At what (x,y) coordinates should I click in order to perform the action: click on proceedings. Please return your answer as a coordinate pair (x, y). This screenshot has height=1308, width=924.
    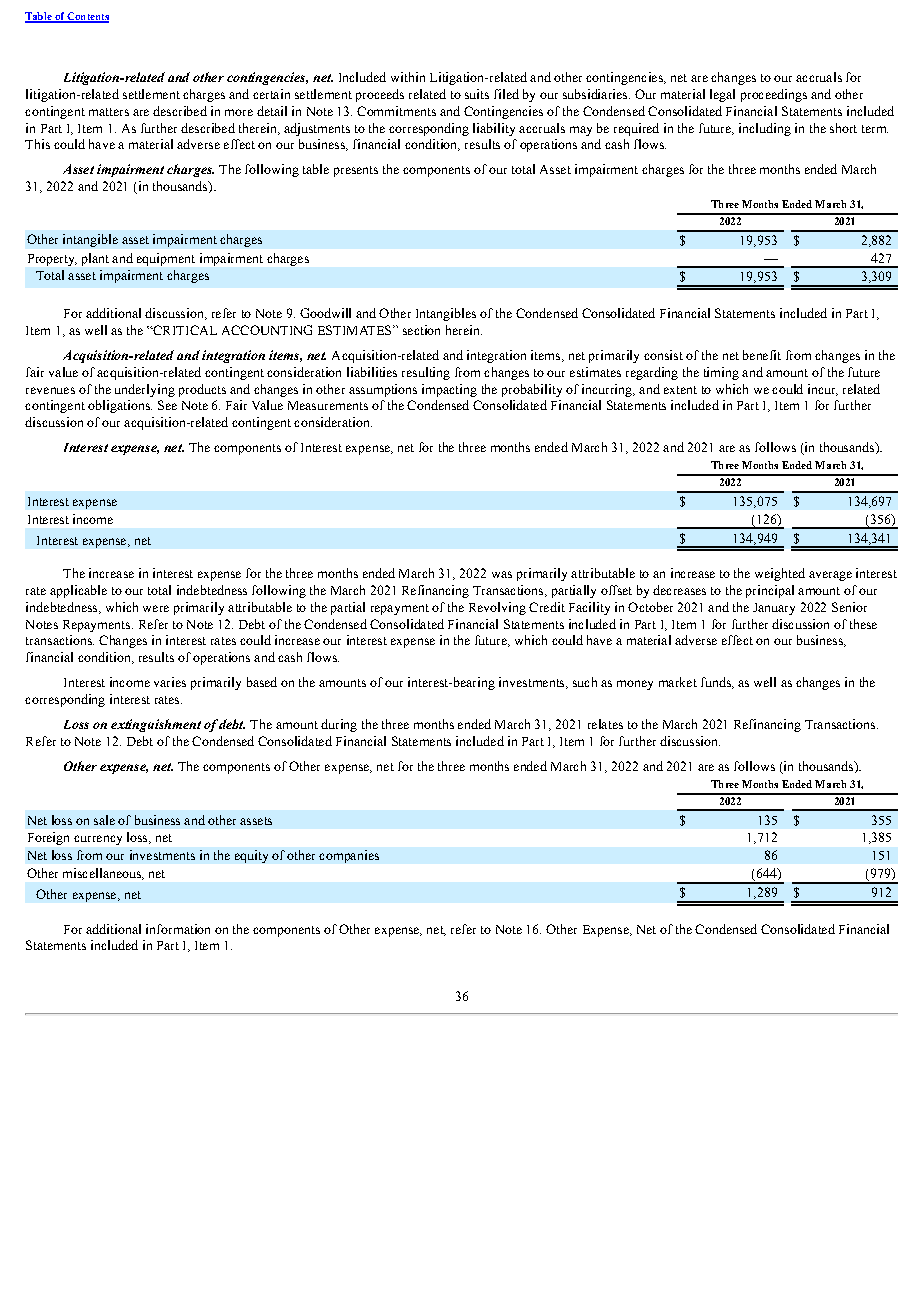
    Looking at the image, I should click on (774, 95).
